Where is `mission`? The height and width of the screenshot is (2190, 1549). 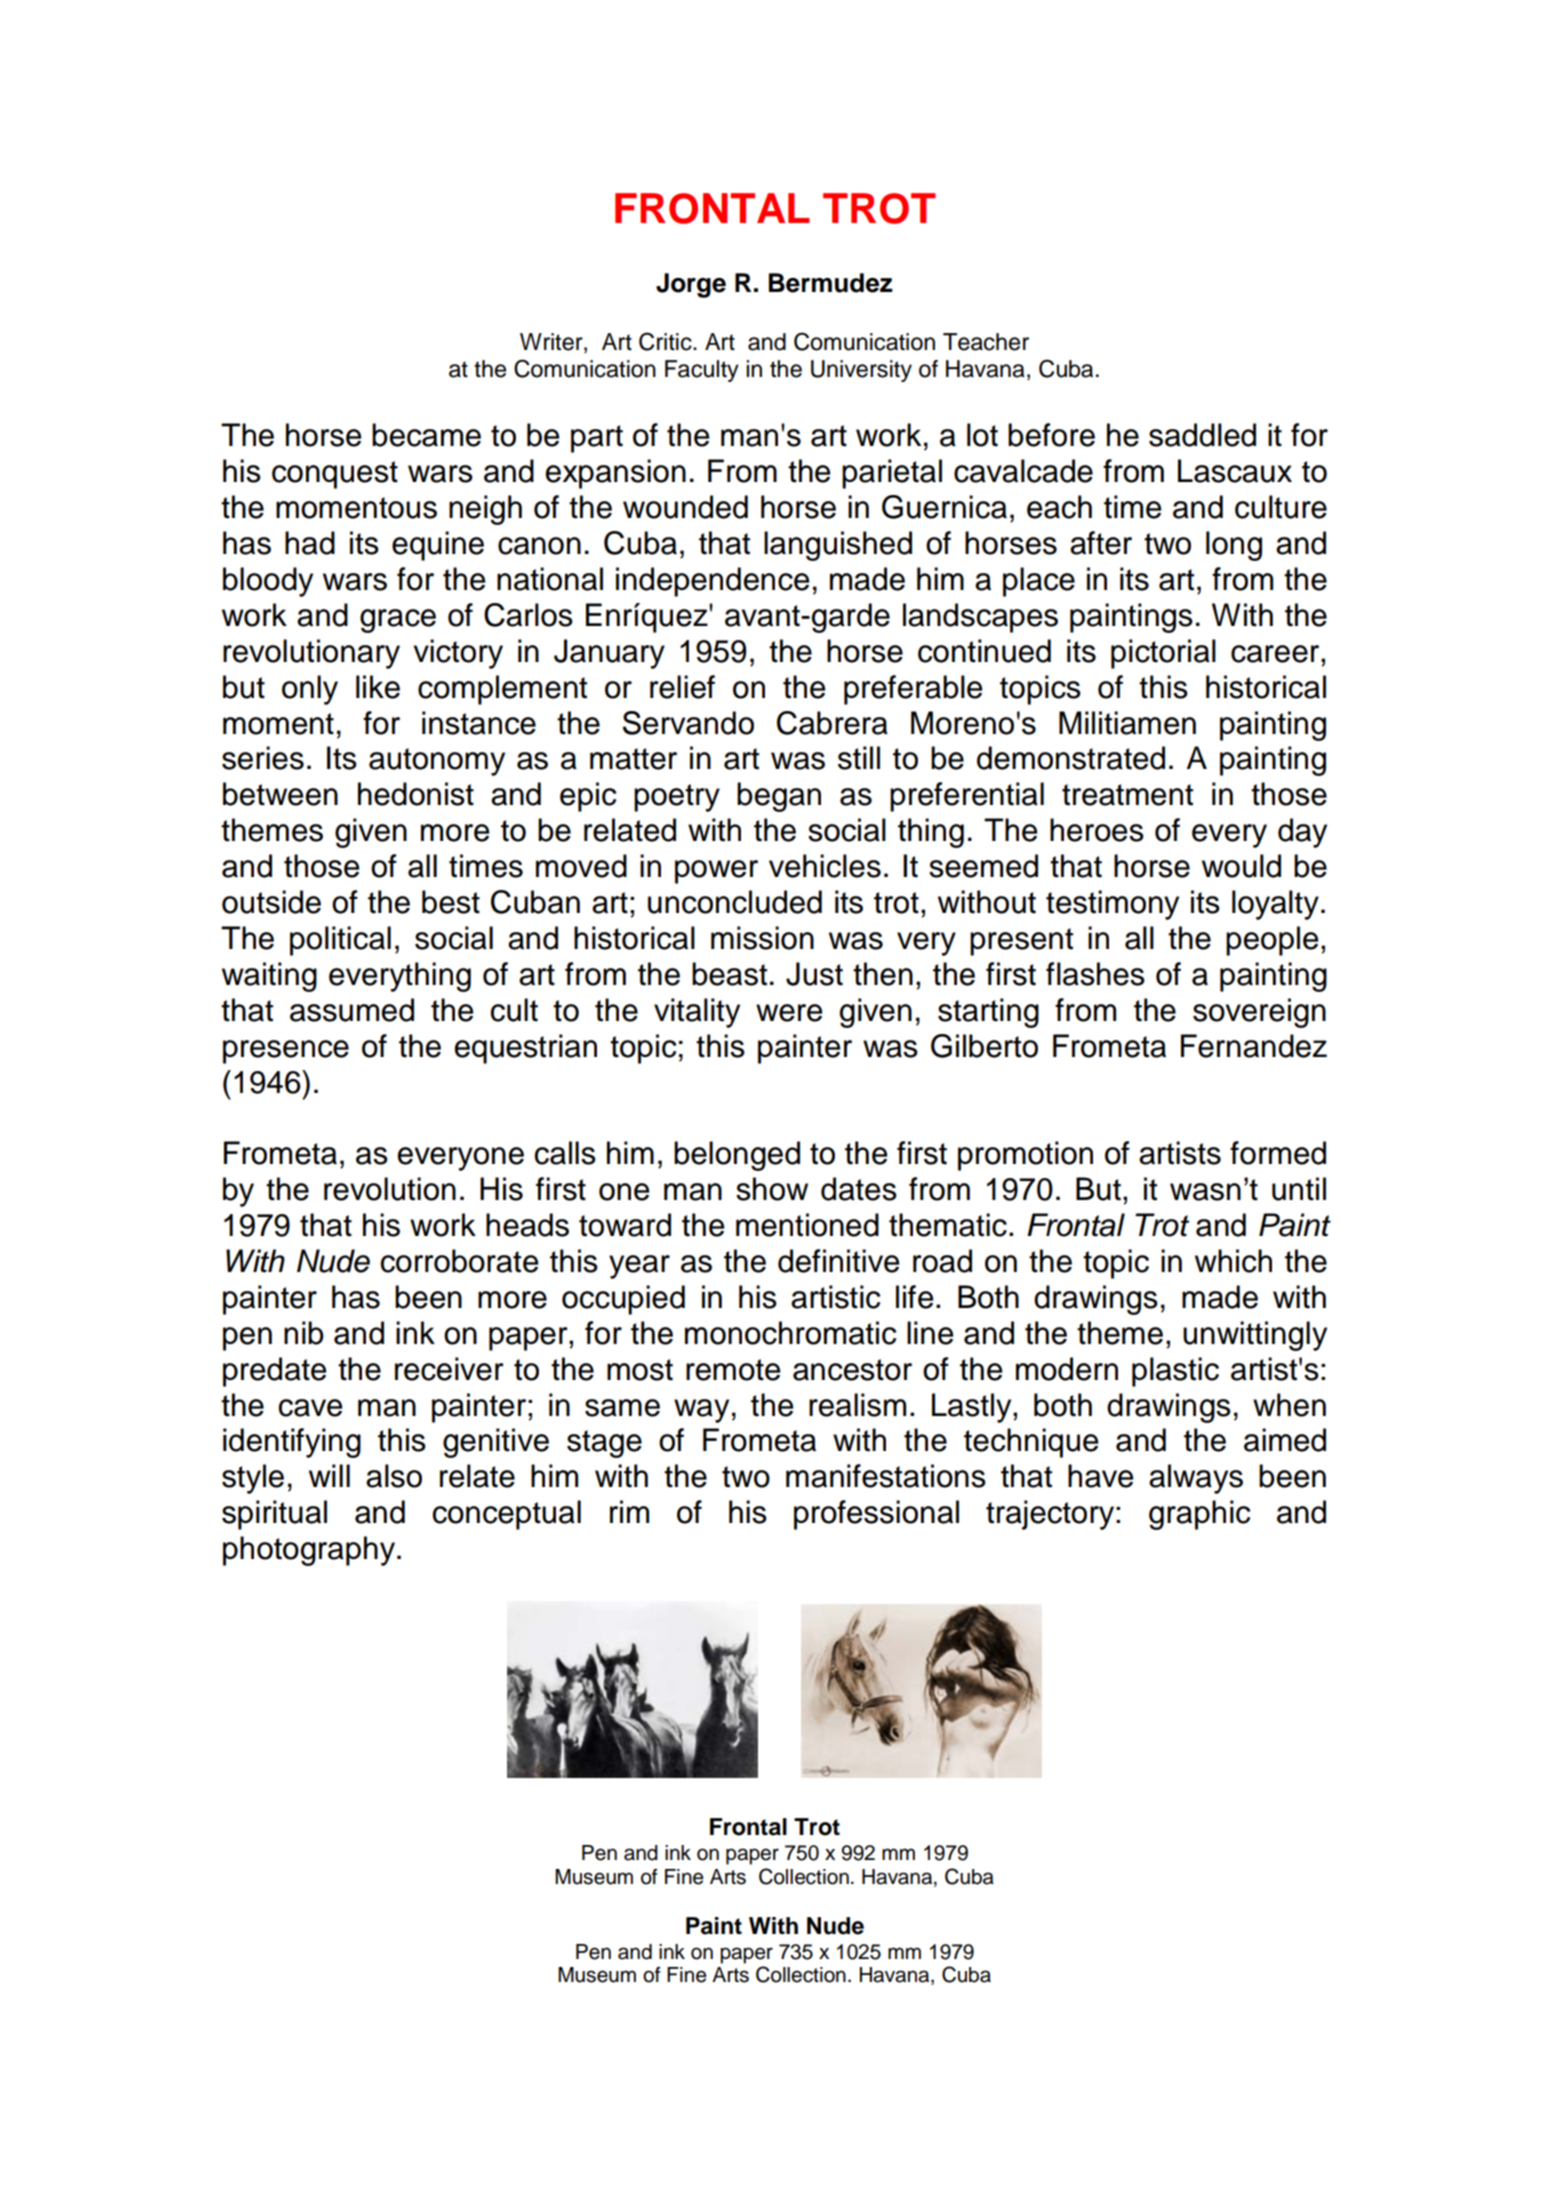 mission is located at coordinates (762, 938).
